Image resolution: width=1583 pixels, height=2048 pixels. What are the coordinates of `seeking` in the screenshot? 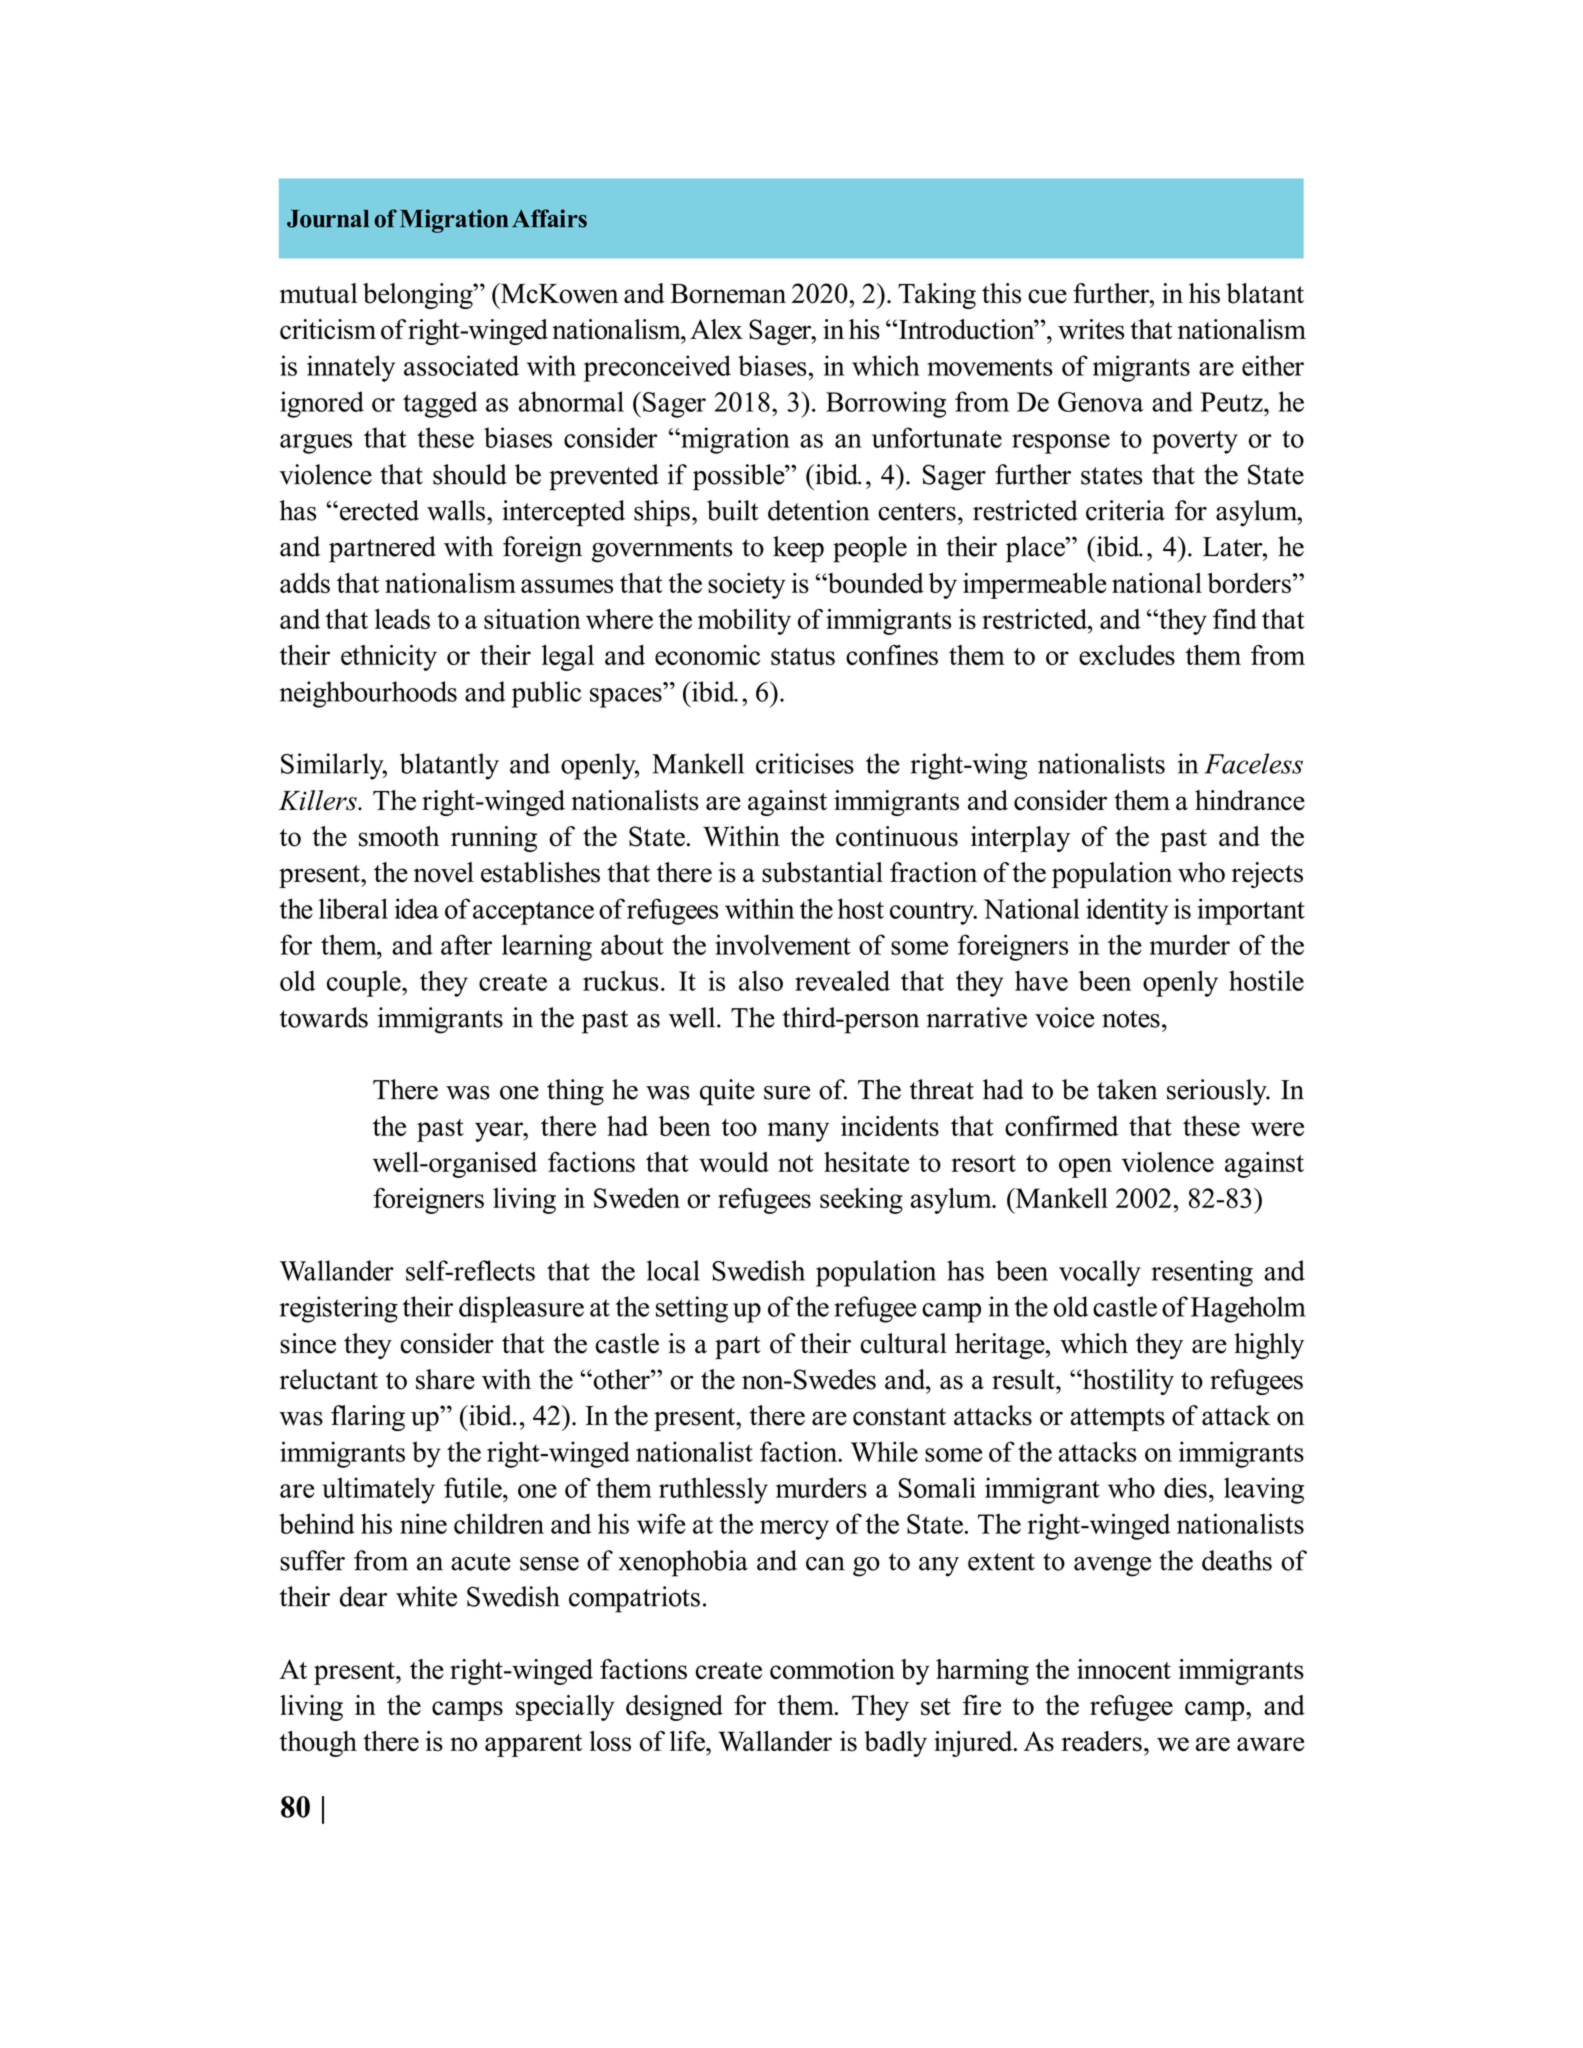 It's located at (861, 1201).
